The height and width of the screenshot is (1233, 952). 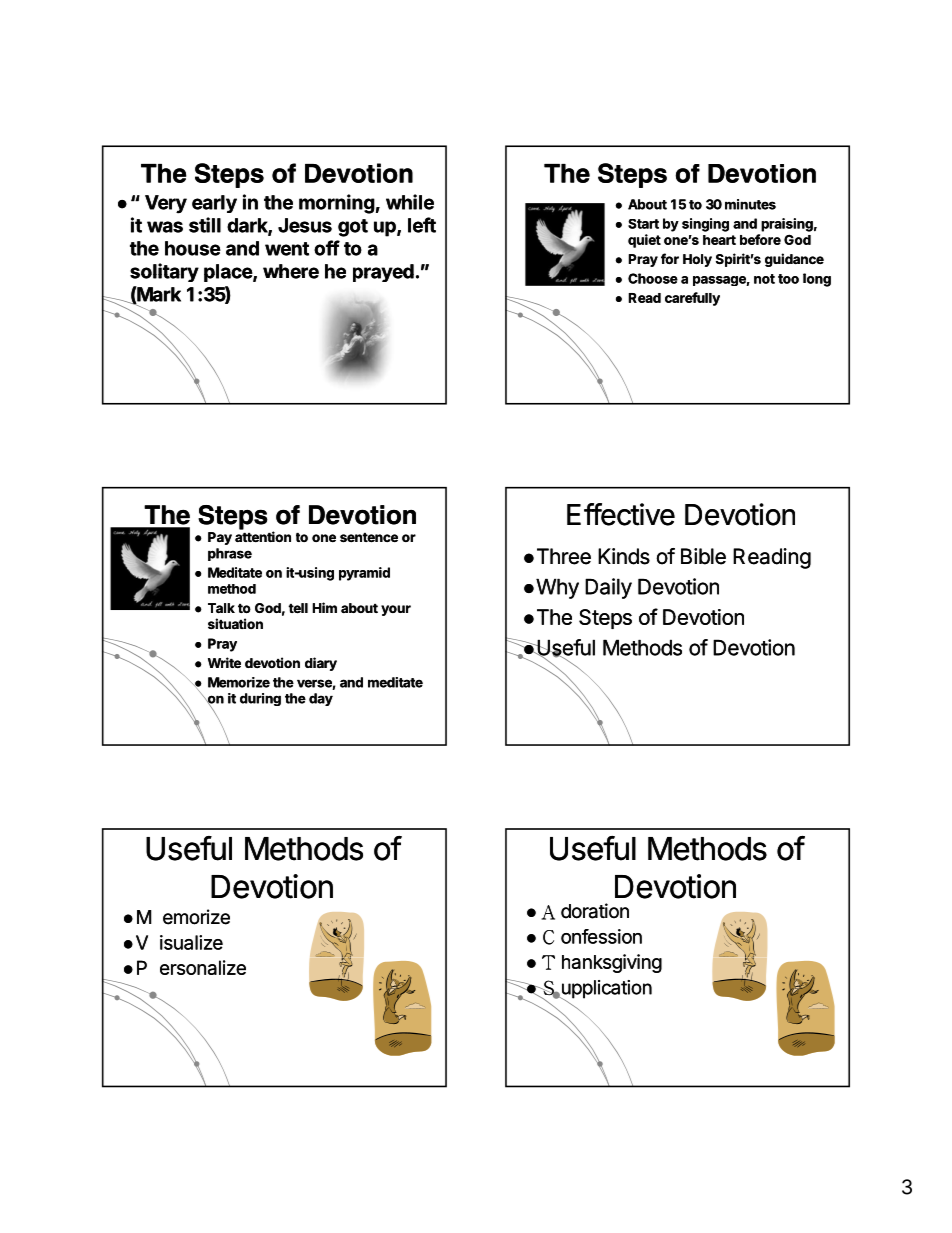 What do you see at coordinates (369, 538) in the screenshot?
I see `sentence` at bounding box center [369, 538].
